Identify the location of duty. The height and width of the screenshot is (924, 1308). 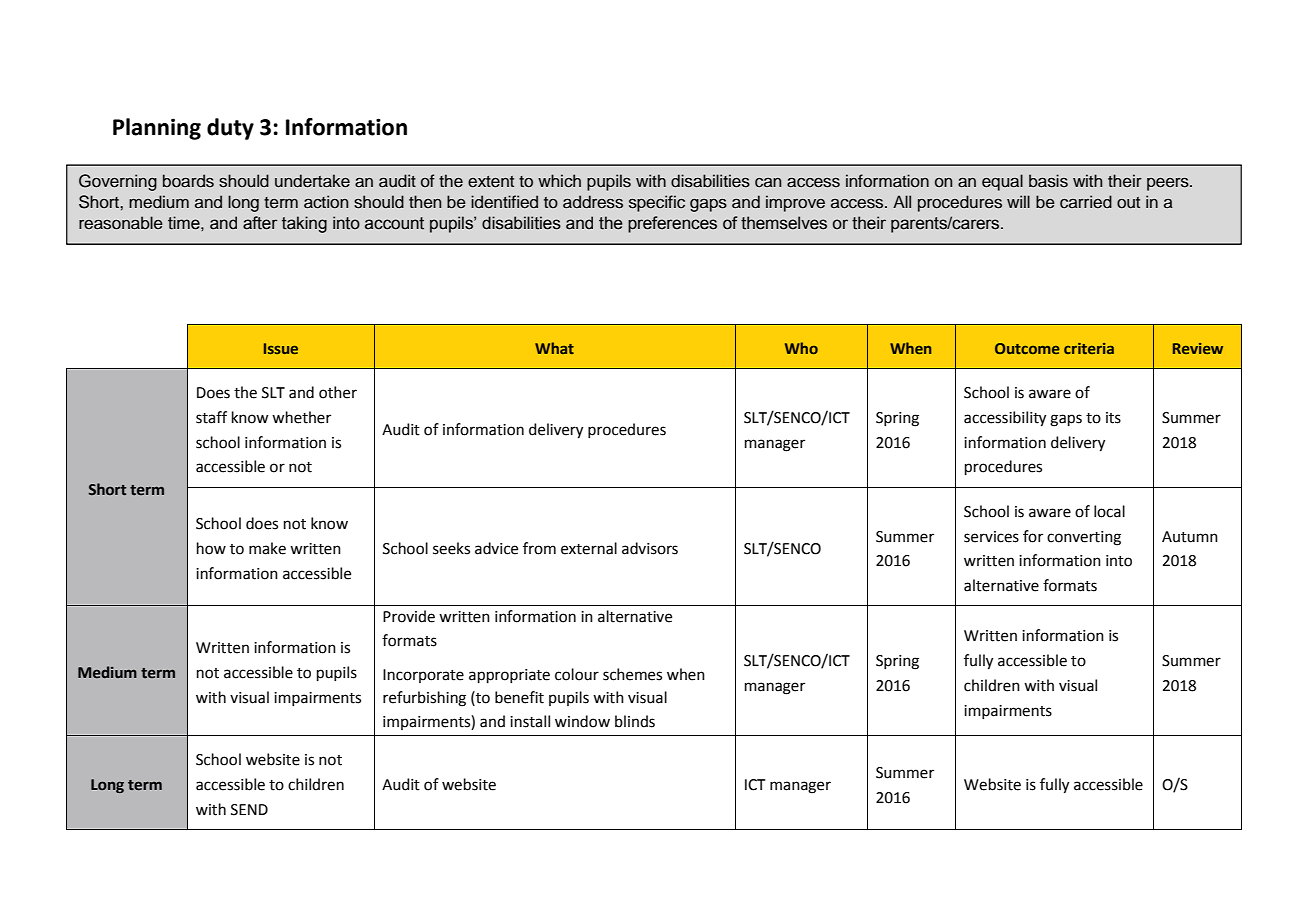
(230, 129).
